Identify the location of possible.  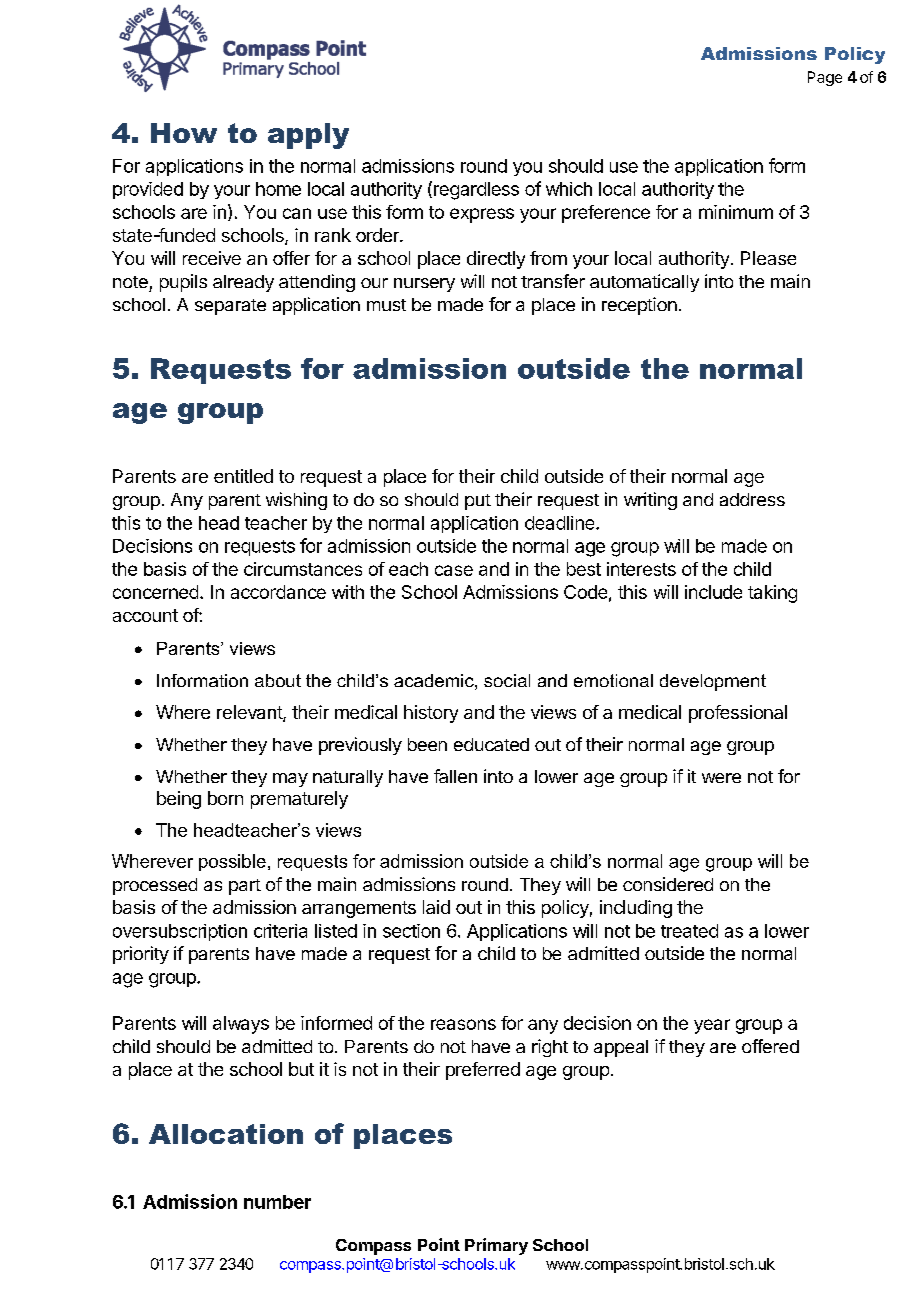
(232, 862).
